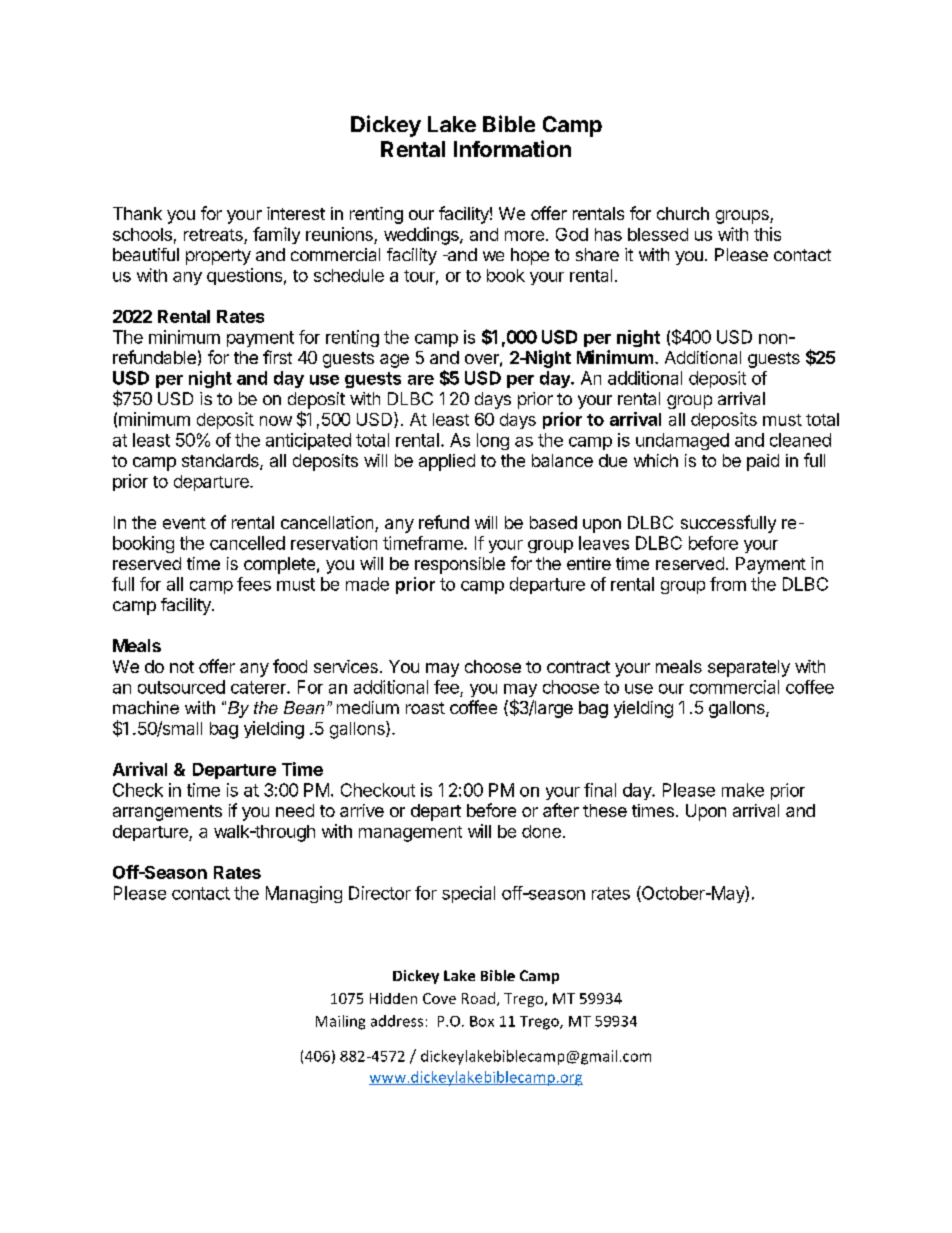 This image has width=952, height=1233. Describe the element at coordinates (749, 668) in the image. I see `separately` at that location.
